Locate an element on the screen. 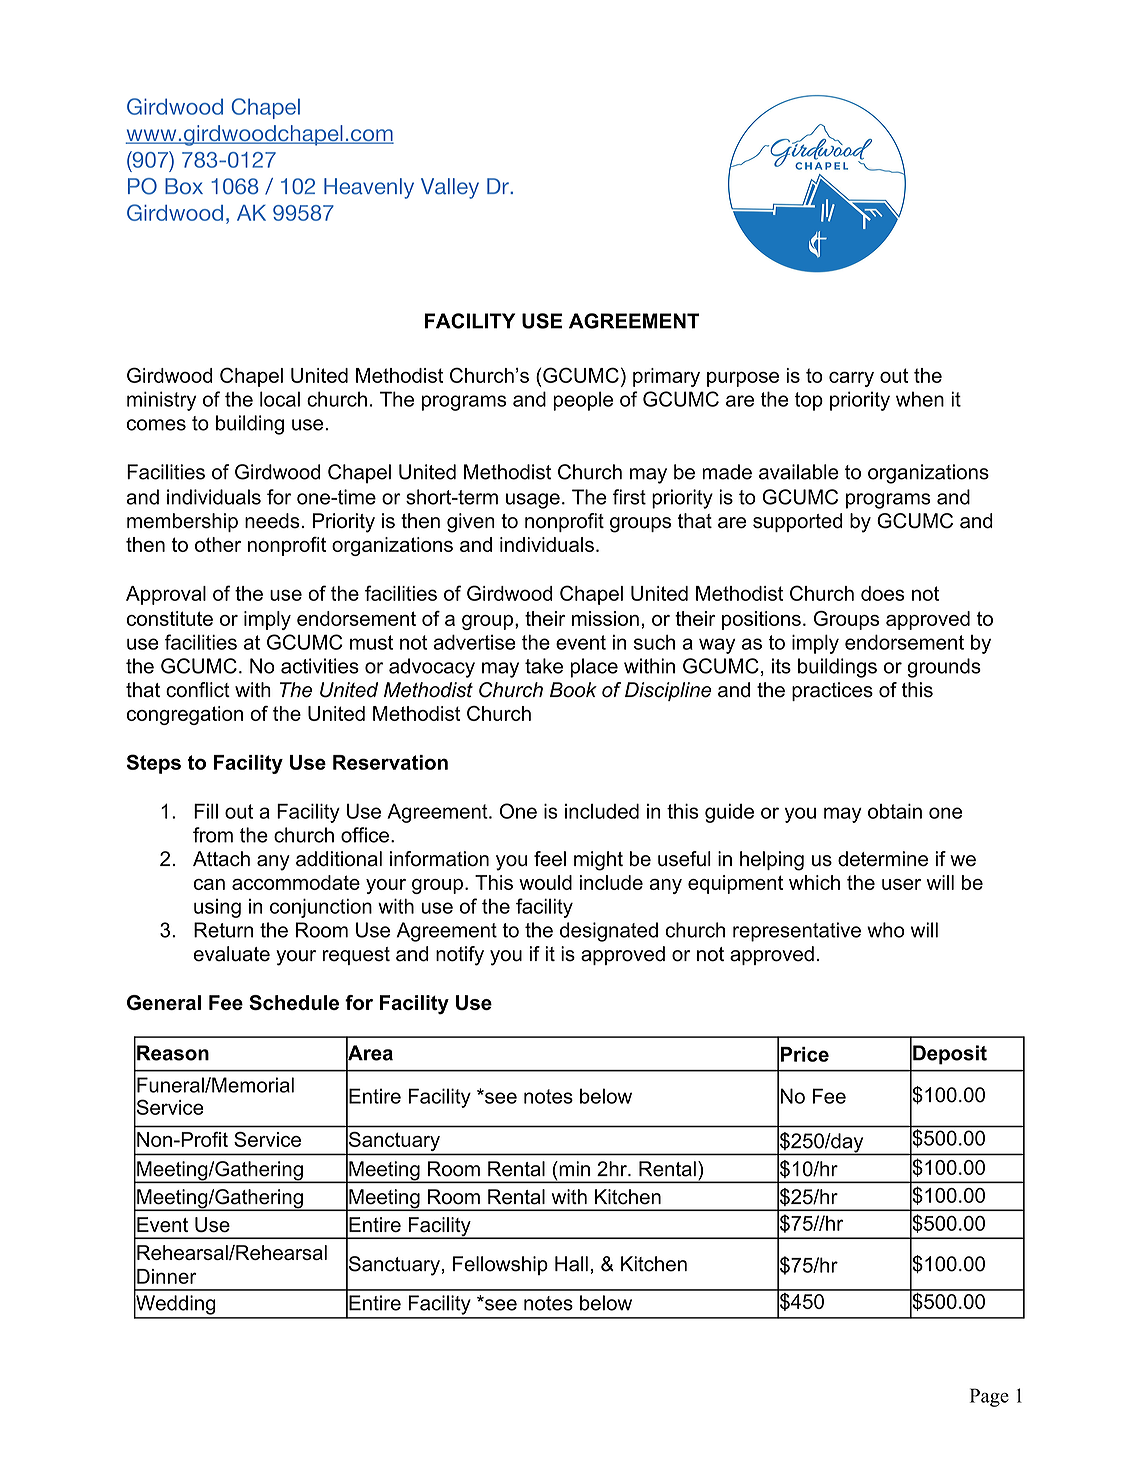  Box is located at coordinates (184, 186).
